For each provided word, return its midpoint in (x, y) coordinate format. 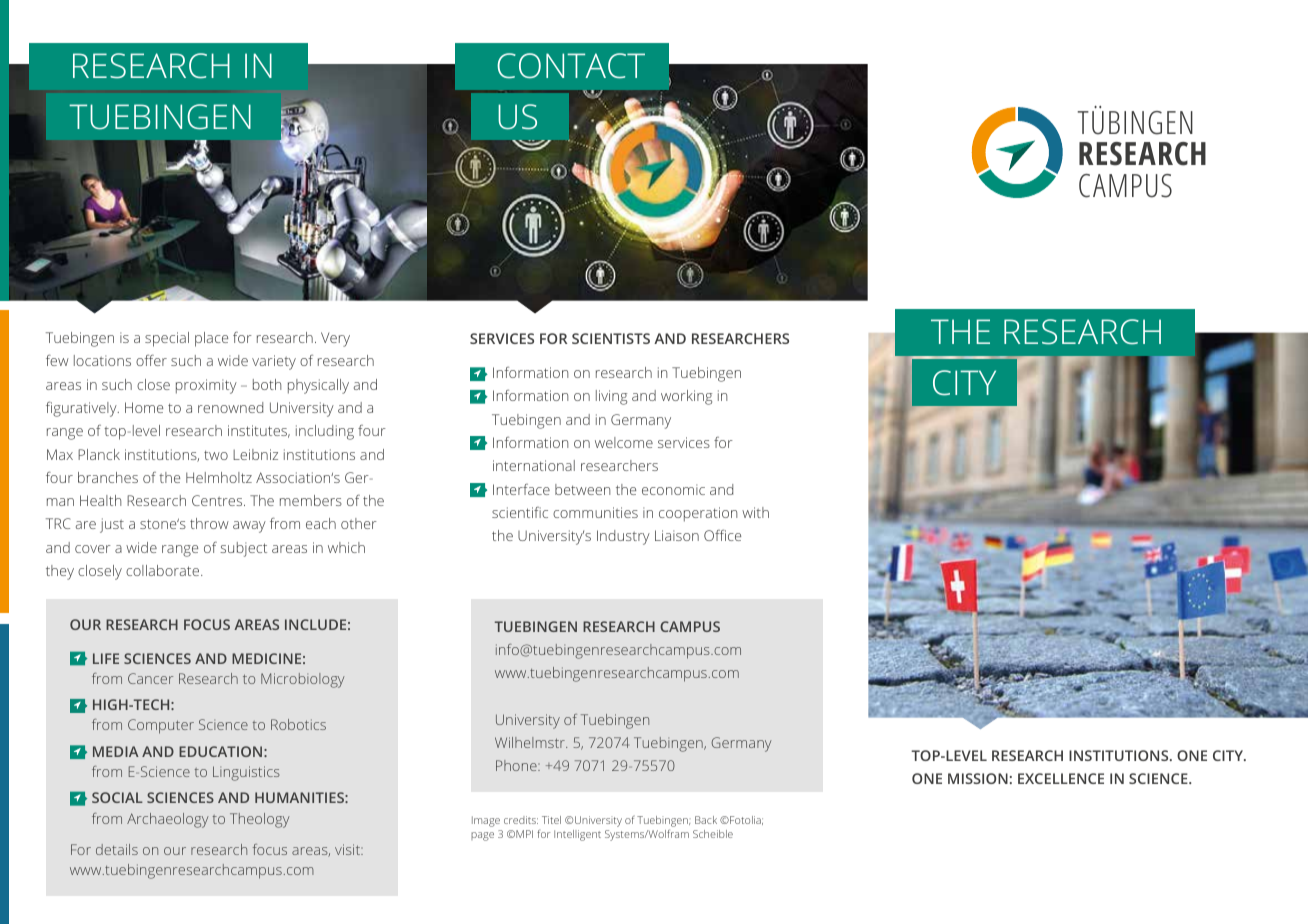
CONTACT (571, 66)
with (755, 512)
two (216, 455)
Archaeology (168, 820)
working (686, 397)
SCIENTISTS (611, 338)
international (534, 465)
